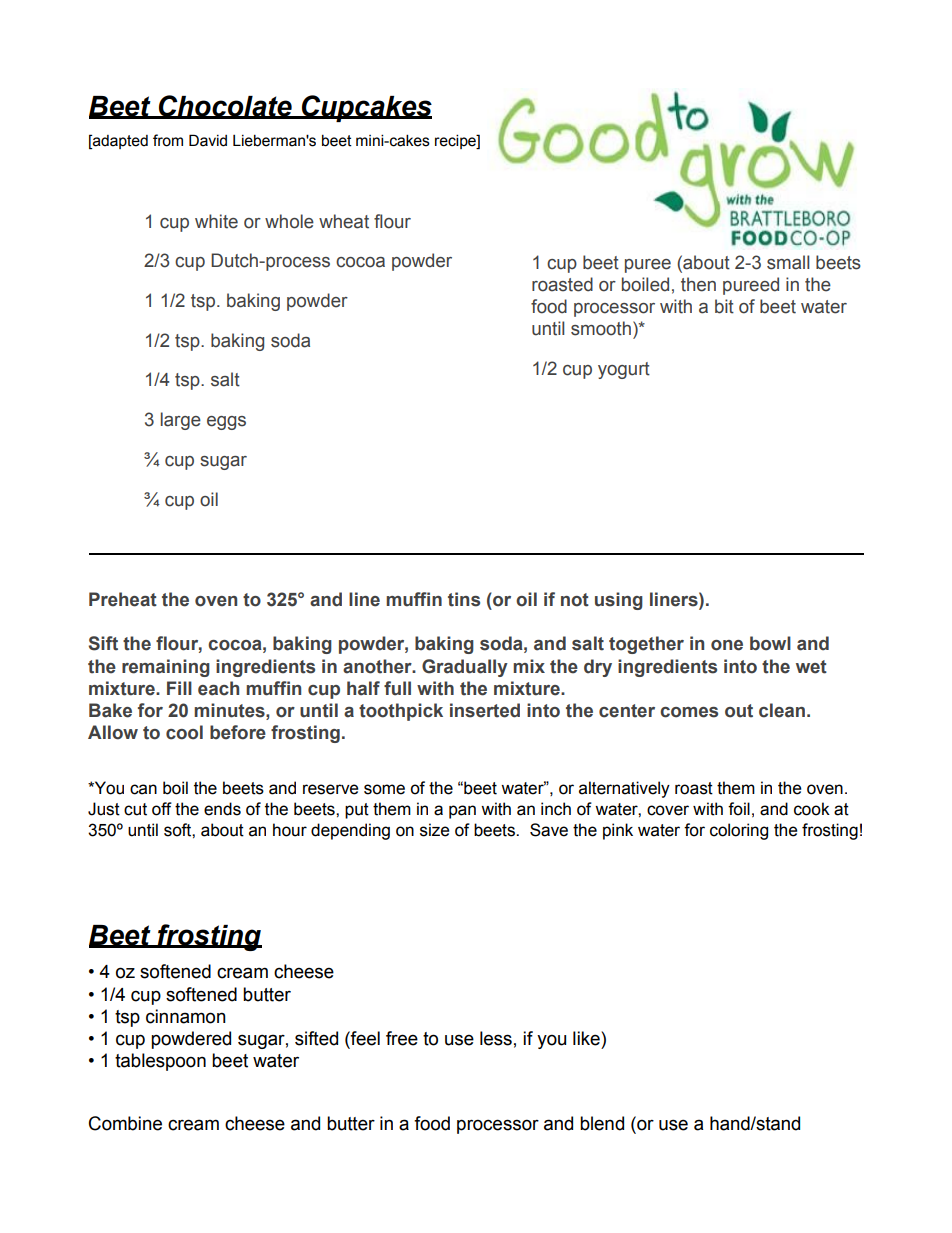 The width and height of the screenshot is (952, 1233). Describe the element at coordinates (456, 141) in the screenshot. I see `recipe` at that location.
